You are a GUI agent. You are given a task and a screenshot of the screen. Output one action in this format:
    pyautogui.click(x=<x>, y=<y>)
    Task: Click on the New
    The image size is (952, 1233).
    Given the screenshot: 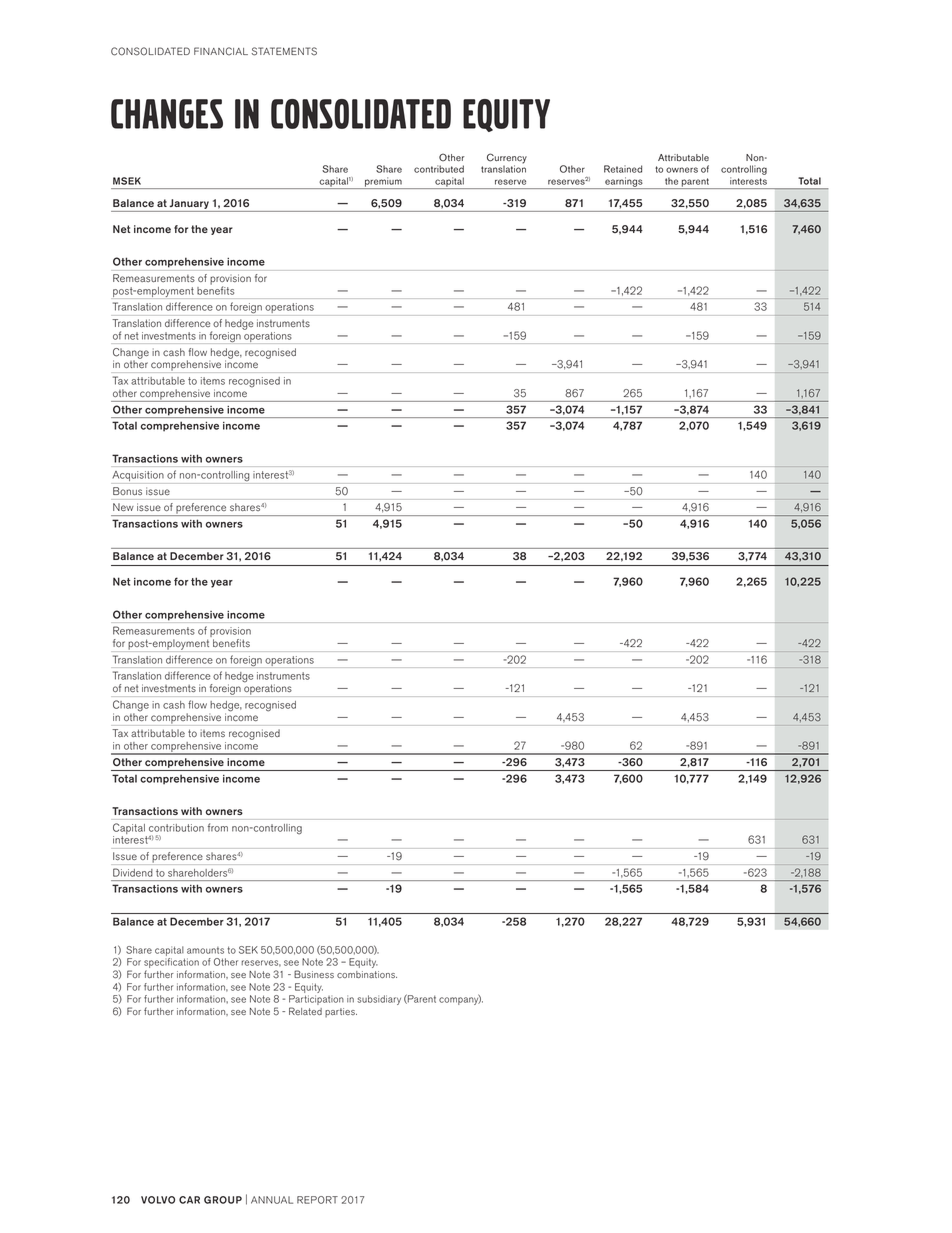 What is the action you would take?
    pyautogui.click(x=123, y=507)
